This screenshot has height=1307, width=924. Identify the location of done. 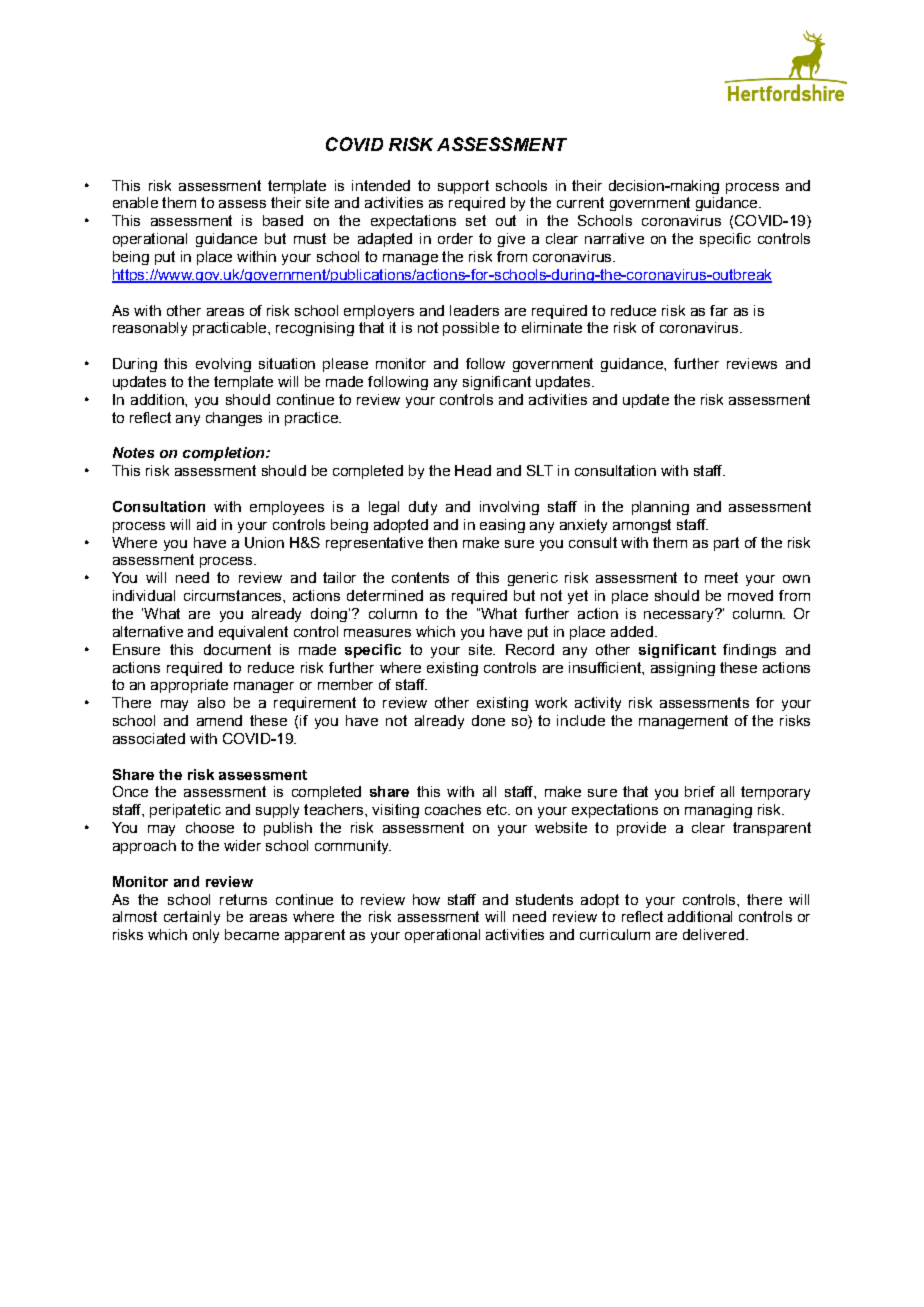
(488, 720).
